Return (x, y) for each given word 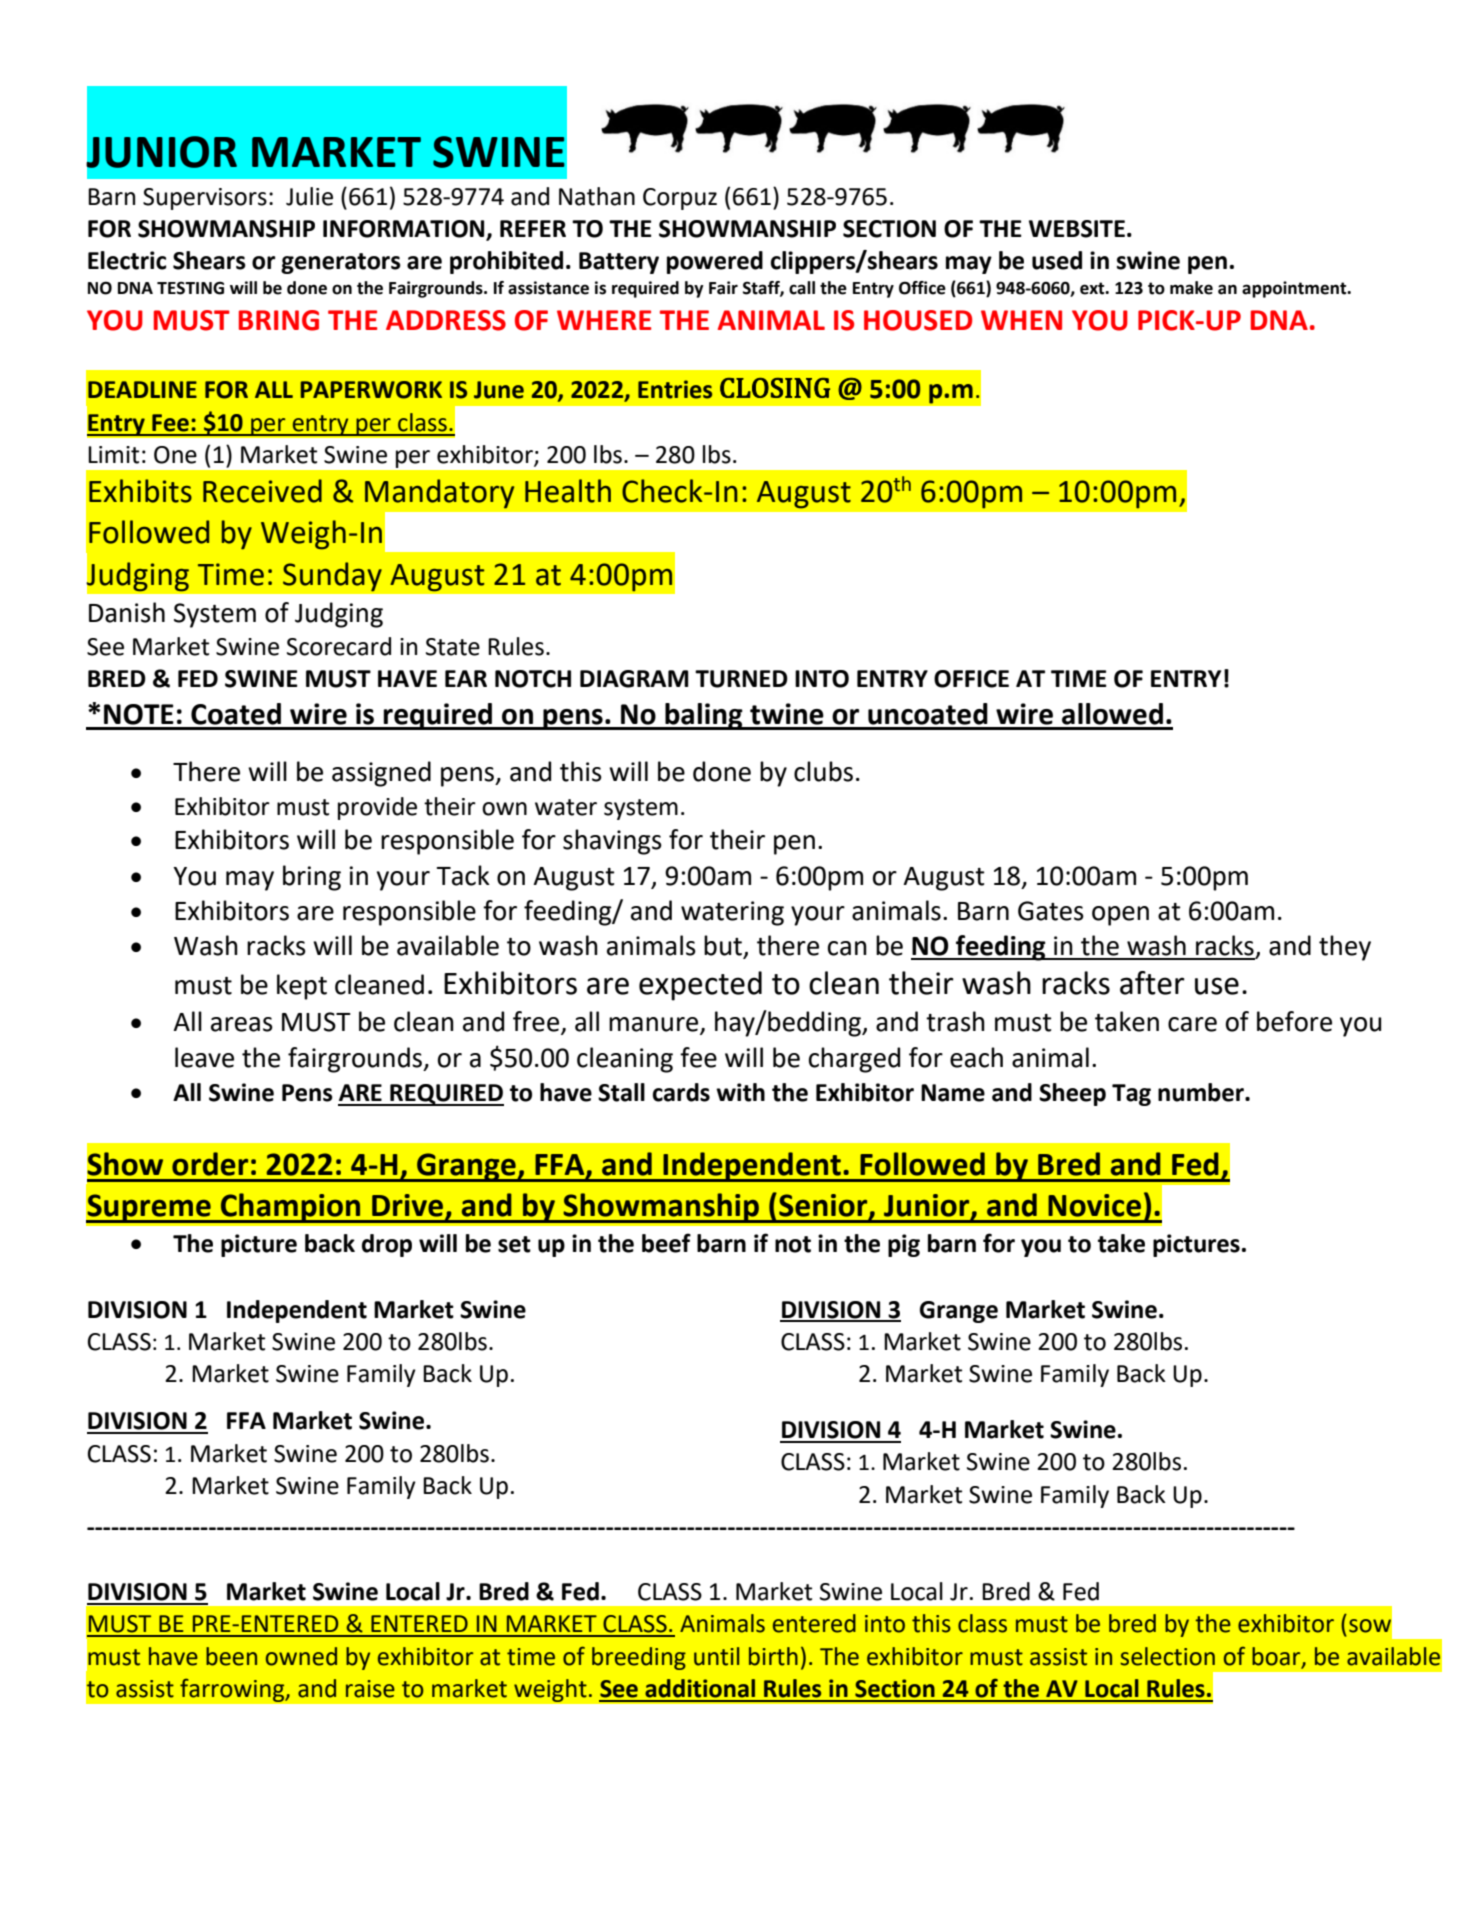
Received (262, 491)
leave (204, 1057)
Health (568, 491)
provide (377, 808)
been (231, 1656)
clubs (823, 771)
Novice (1094, 1205)
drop (387, 1245)
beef (666, 1243)
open (1120, 916)
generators (341, 263)
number (1202, 1092)
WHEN (1021, 320)
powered (715, 262)
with (740, 1092)
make (1191, 288)
